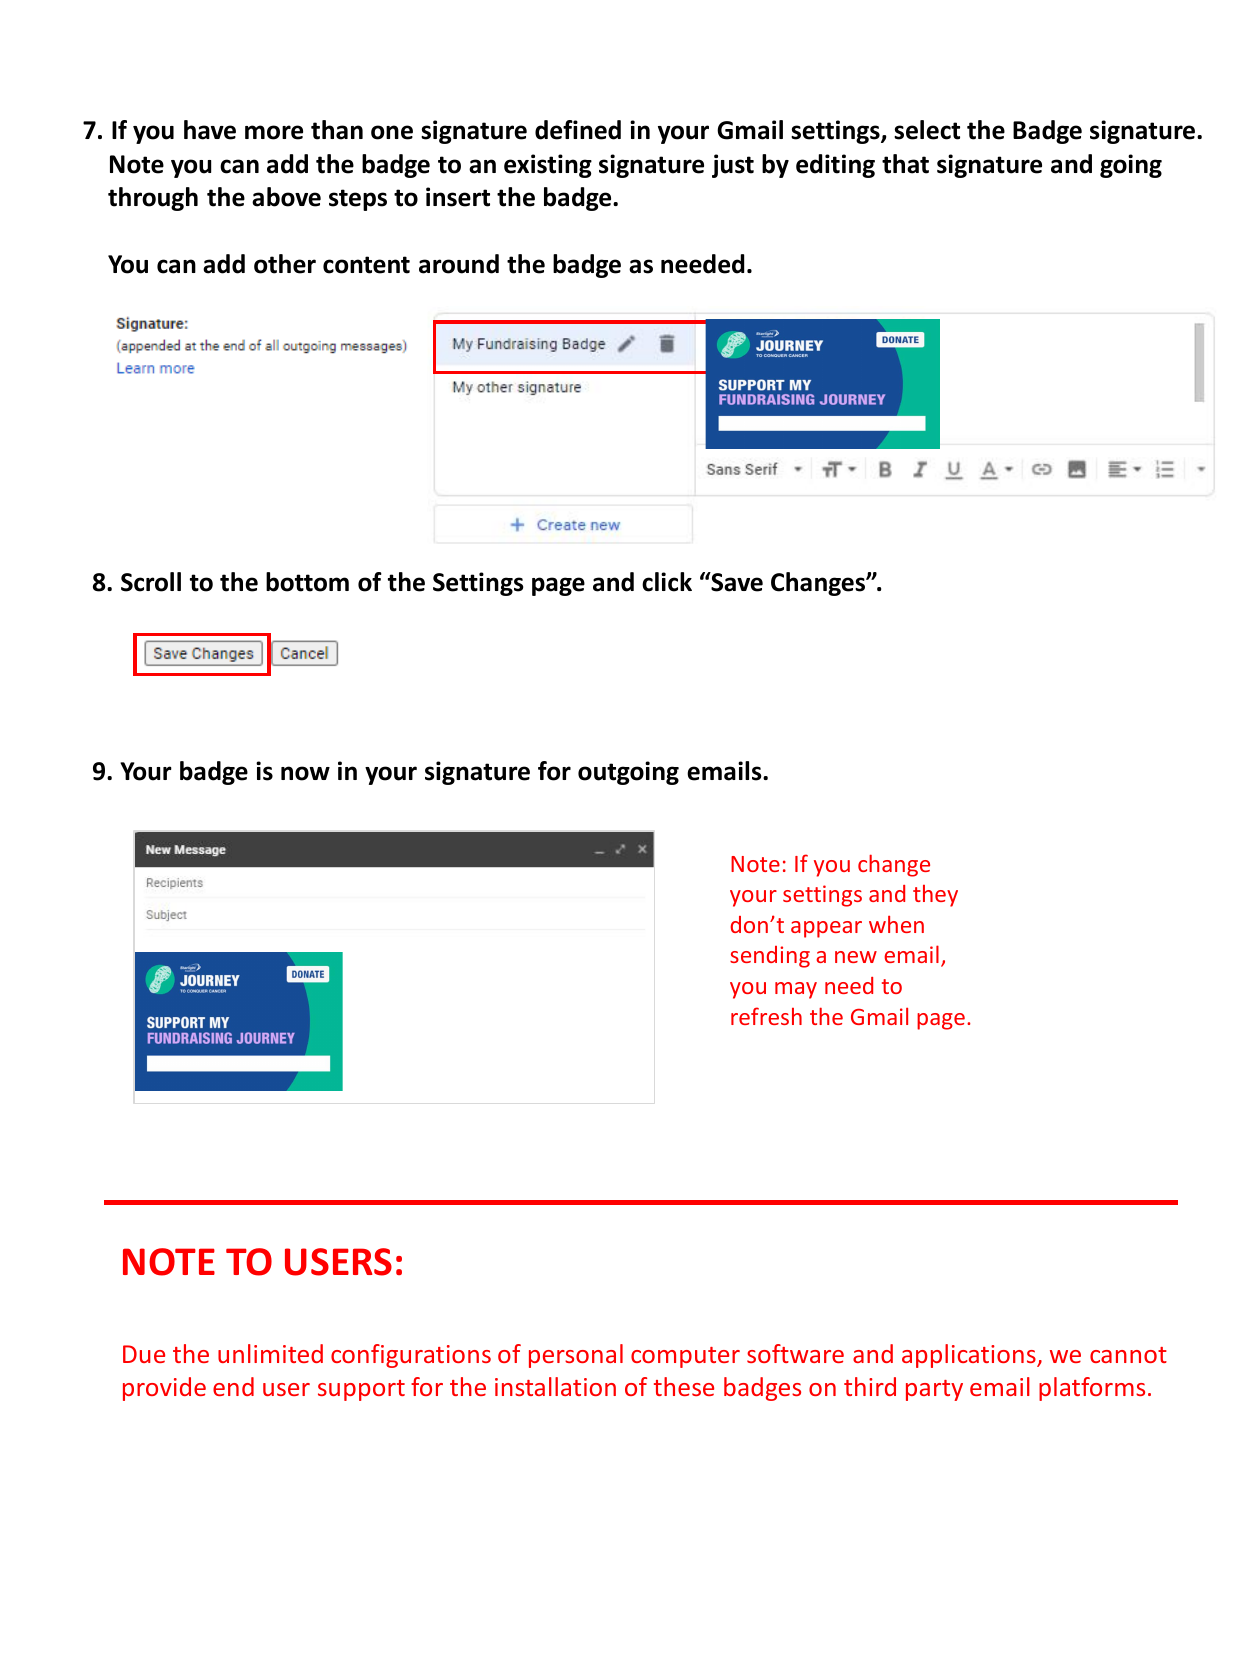  What do you see at coordinates (578, 130) in the document?
I see `defined` at bounding box center [578, 130].
